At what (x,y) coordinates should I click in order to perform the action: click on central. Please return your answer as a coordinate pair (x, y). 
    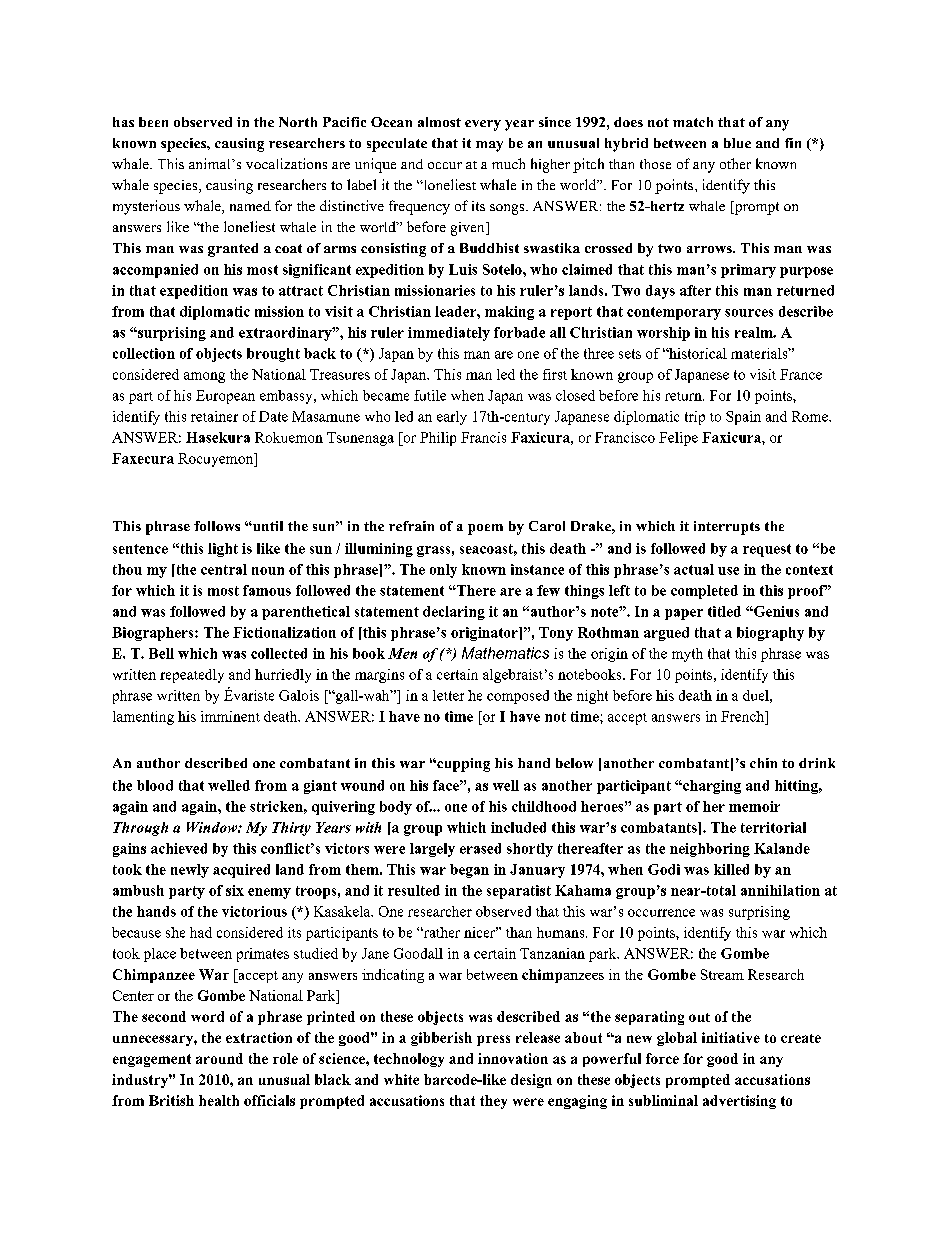
    Looking at the image, I should click on (224, 569).
